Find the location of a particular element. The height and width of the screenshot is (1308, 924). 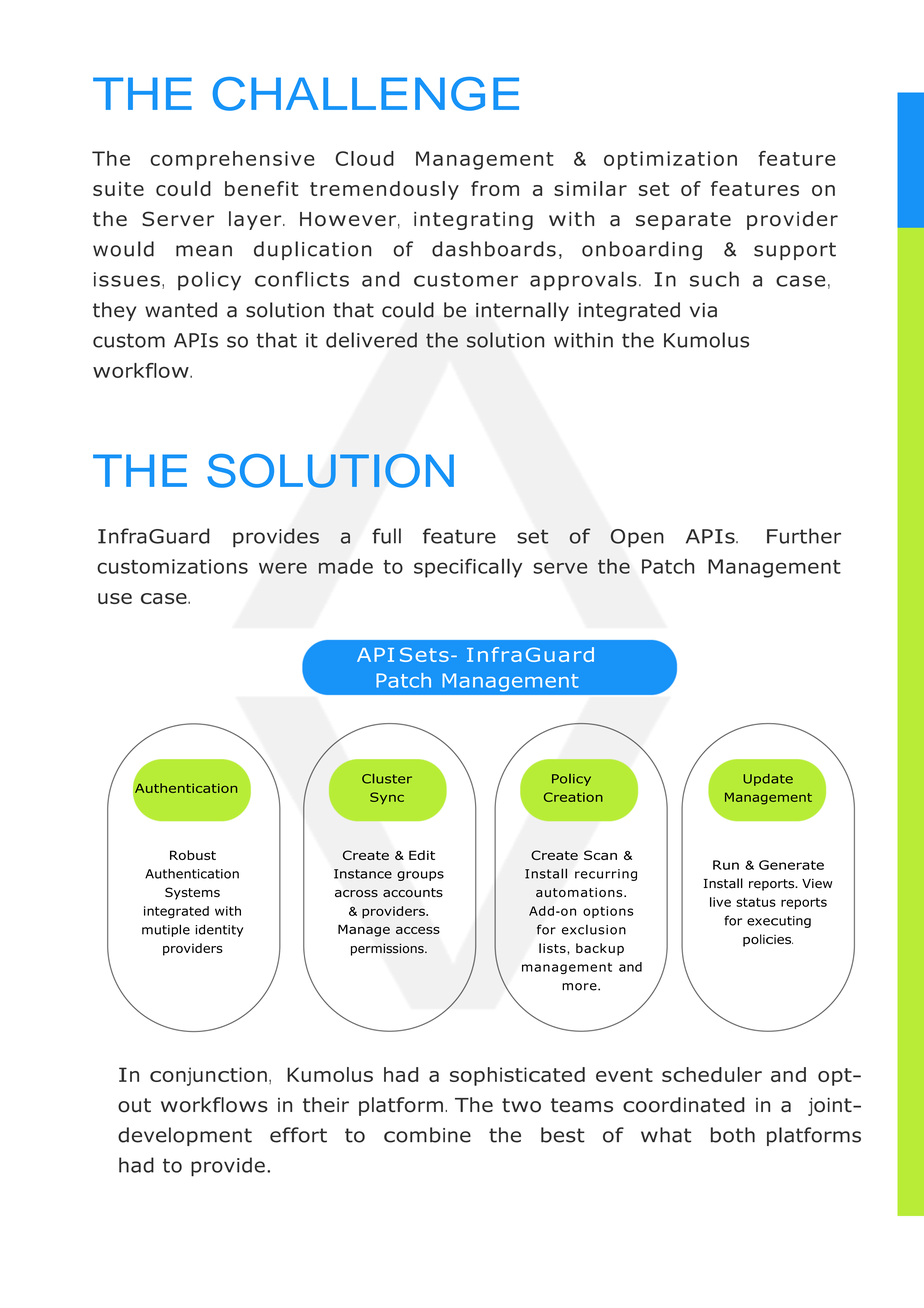

Update is located at coordinates (768, 780).
